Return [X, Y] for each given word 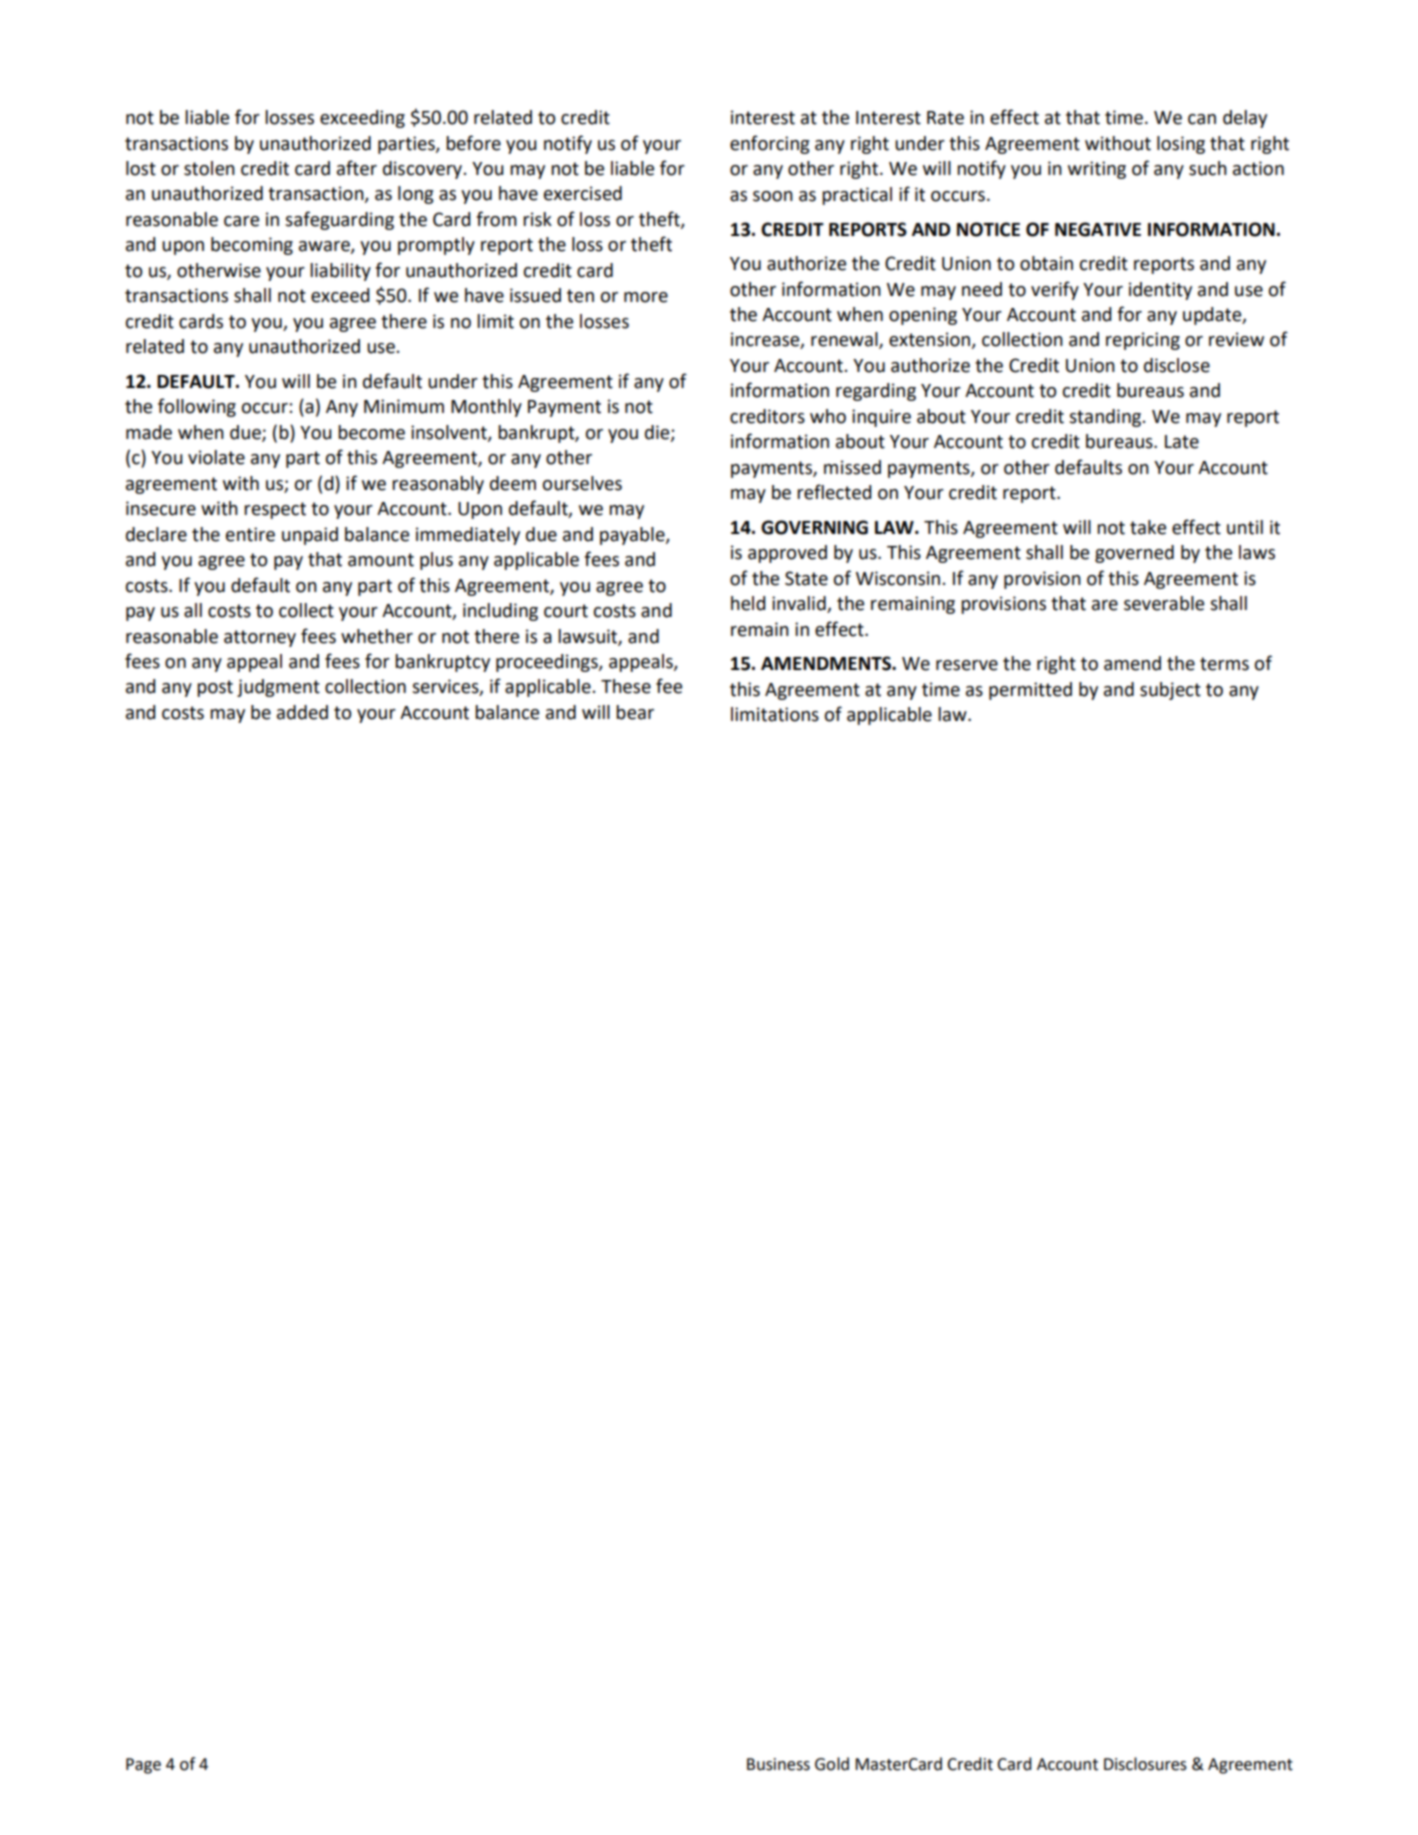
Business [778, 1764]
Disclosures [1145, 1764]
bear [635, 712]
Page [143, 1766]
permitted [1030, 691]
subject [1170, 691]
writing [1097, 170]
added [302, 712]
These [626, 686]
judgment [278, 688]
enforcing [770, 144]
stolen [209, 168]
